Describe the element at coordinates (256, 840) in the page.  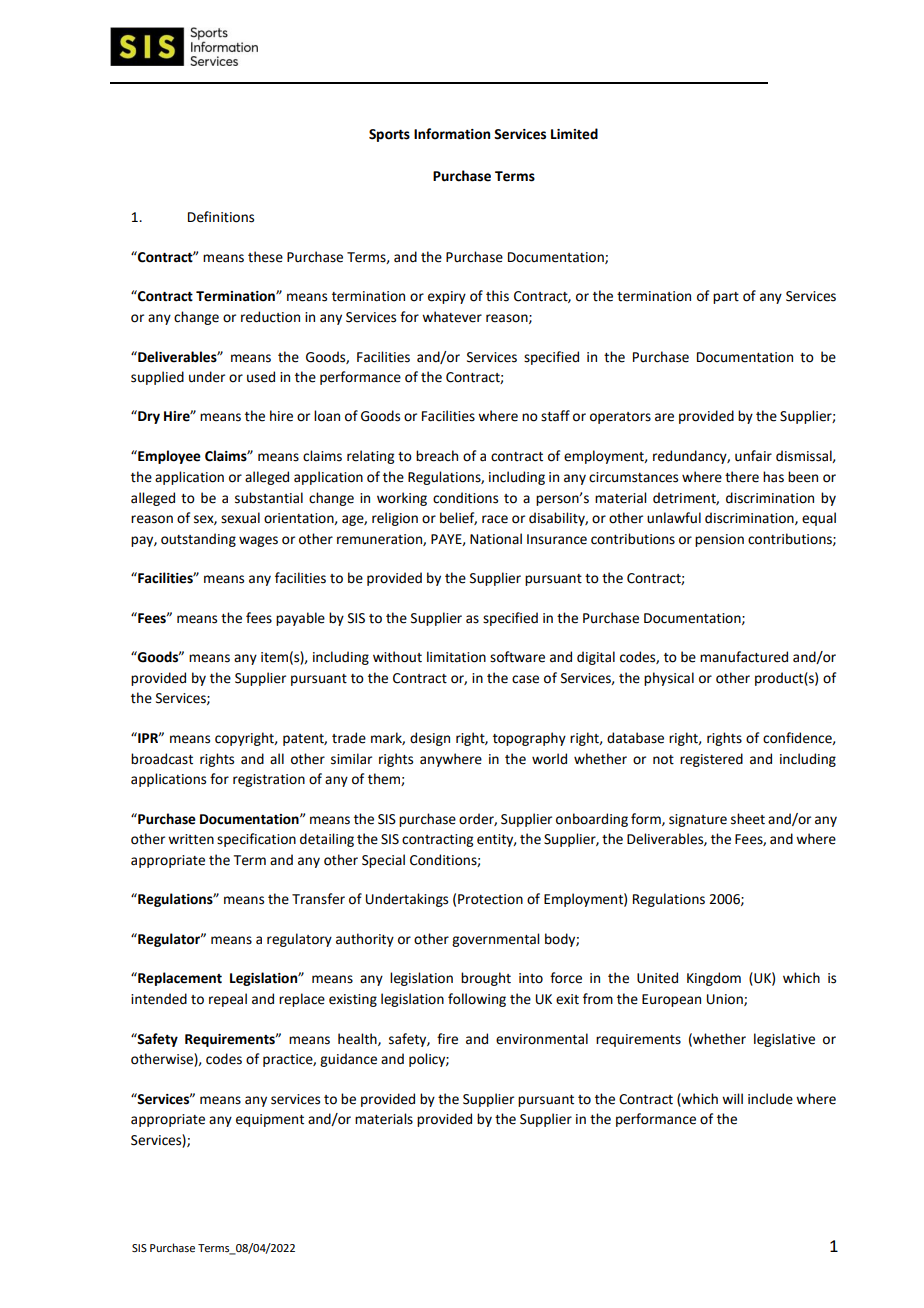
I see `specification` at that location.
